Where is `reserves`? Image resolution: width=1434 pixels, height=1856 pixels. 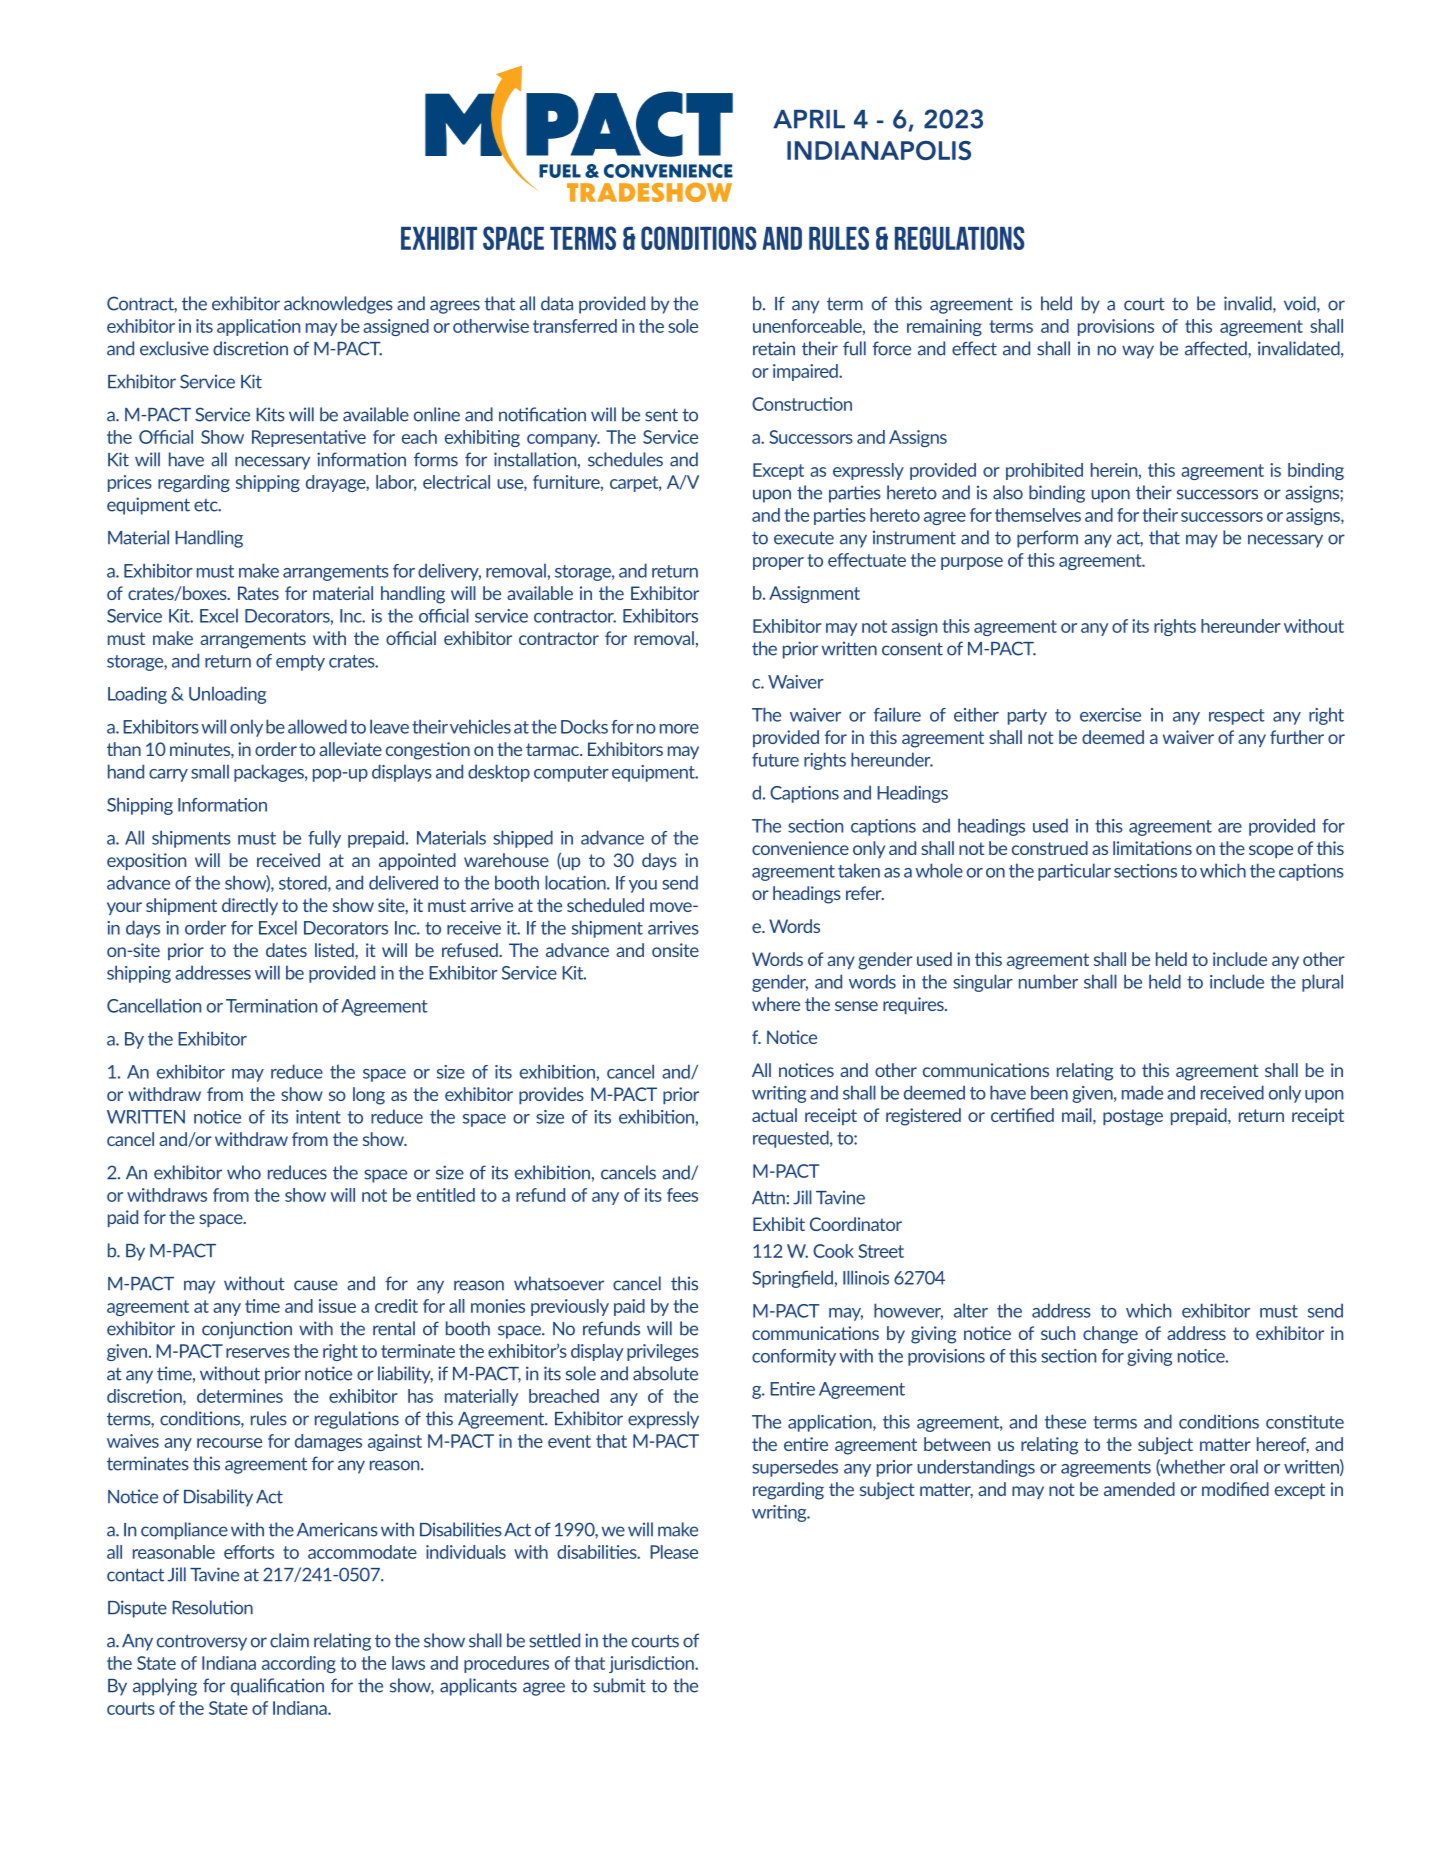
reserves is located at coordinates (258, 1353).
